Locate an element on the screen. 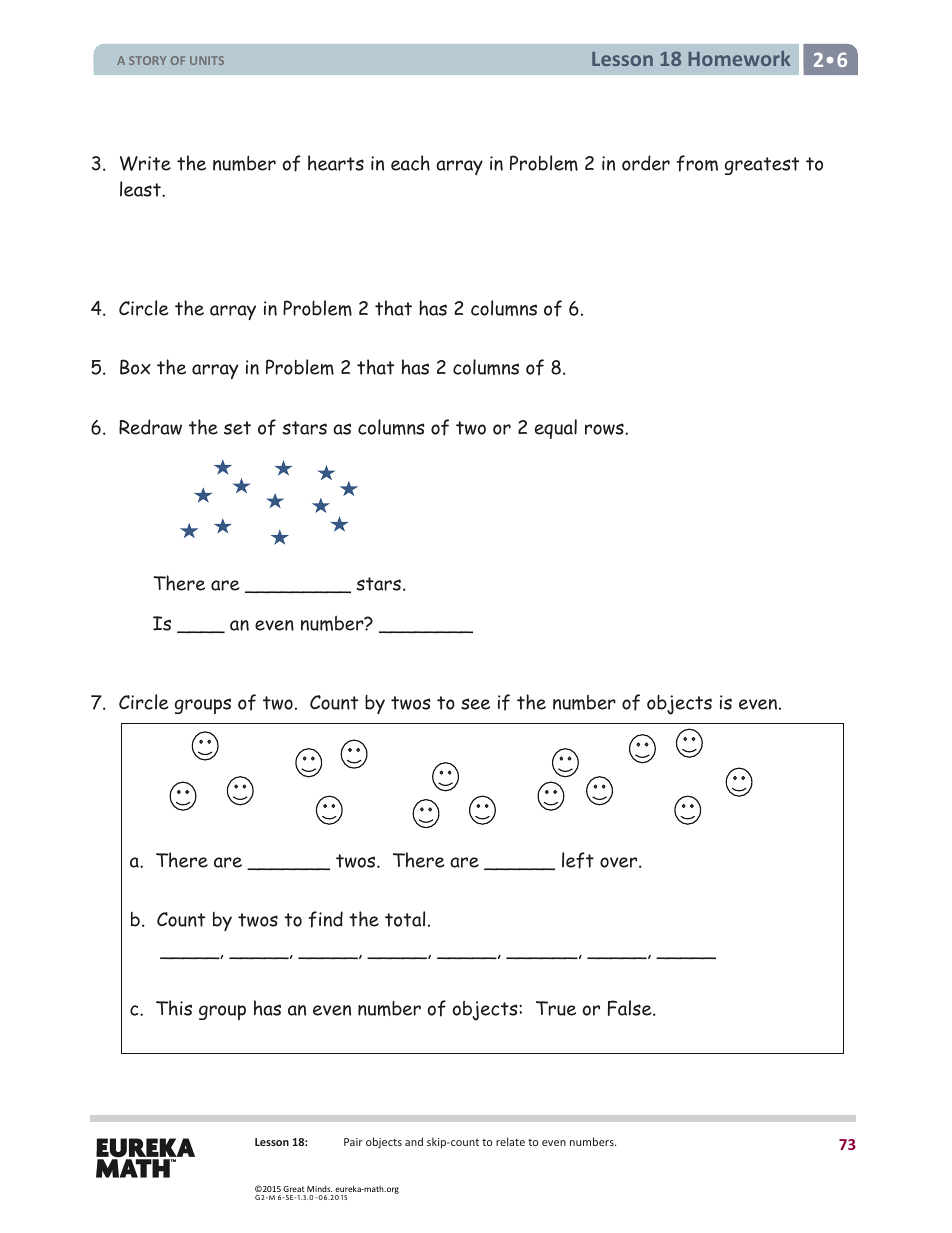 This screenshot has height=1233, width=952. each is located at coordinates (410, 163).
